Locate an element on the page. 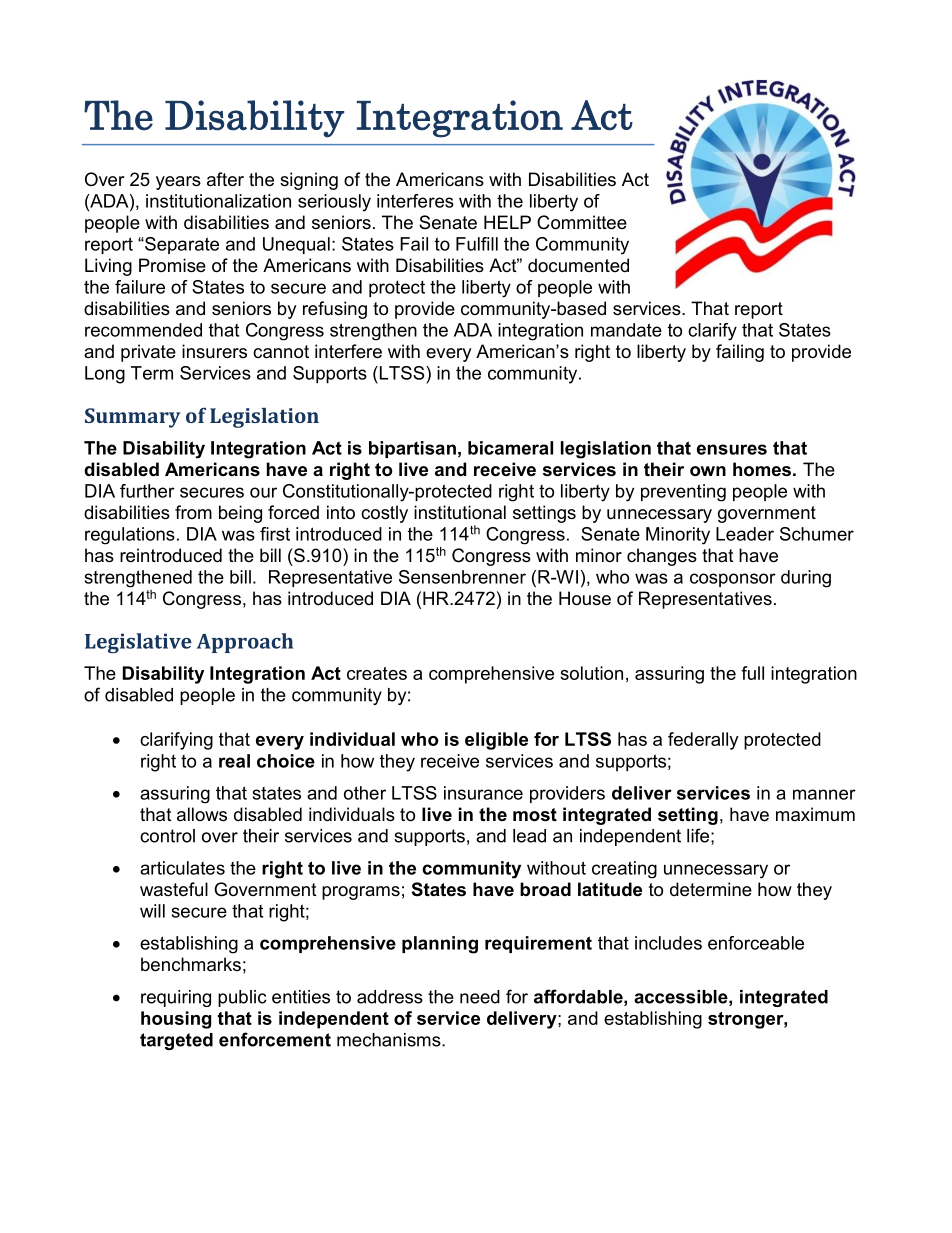 This image has width=952, height=1233. years is located at coordinates (178, 183).
